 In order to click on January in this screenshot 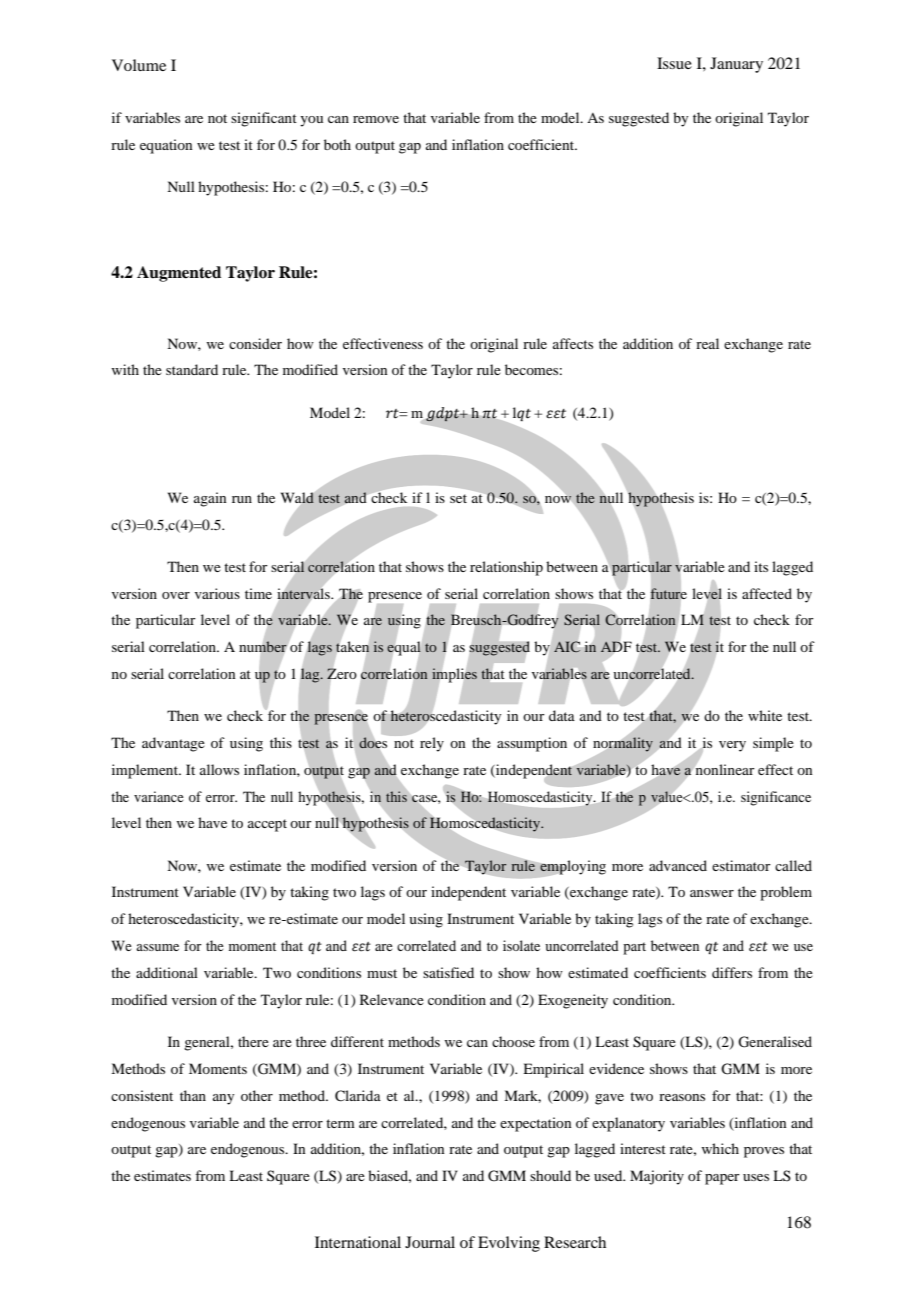, I will do `click(736, 65)`.
